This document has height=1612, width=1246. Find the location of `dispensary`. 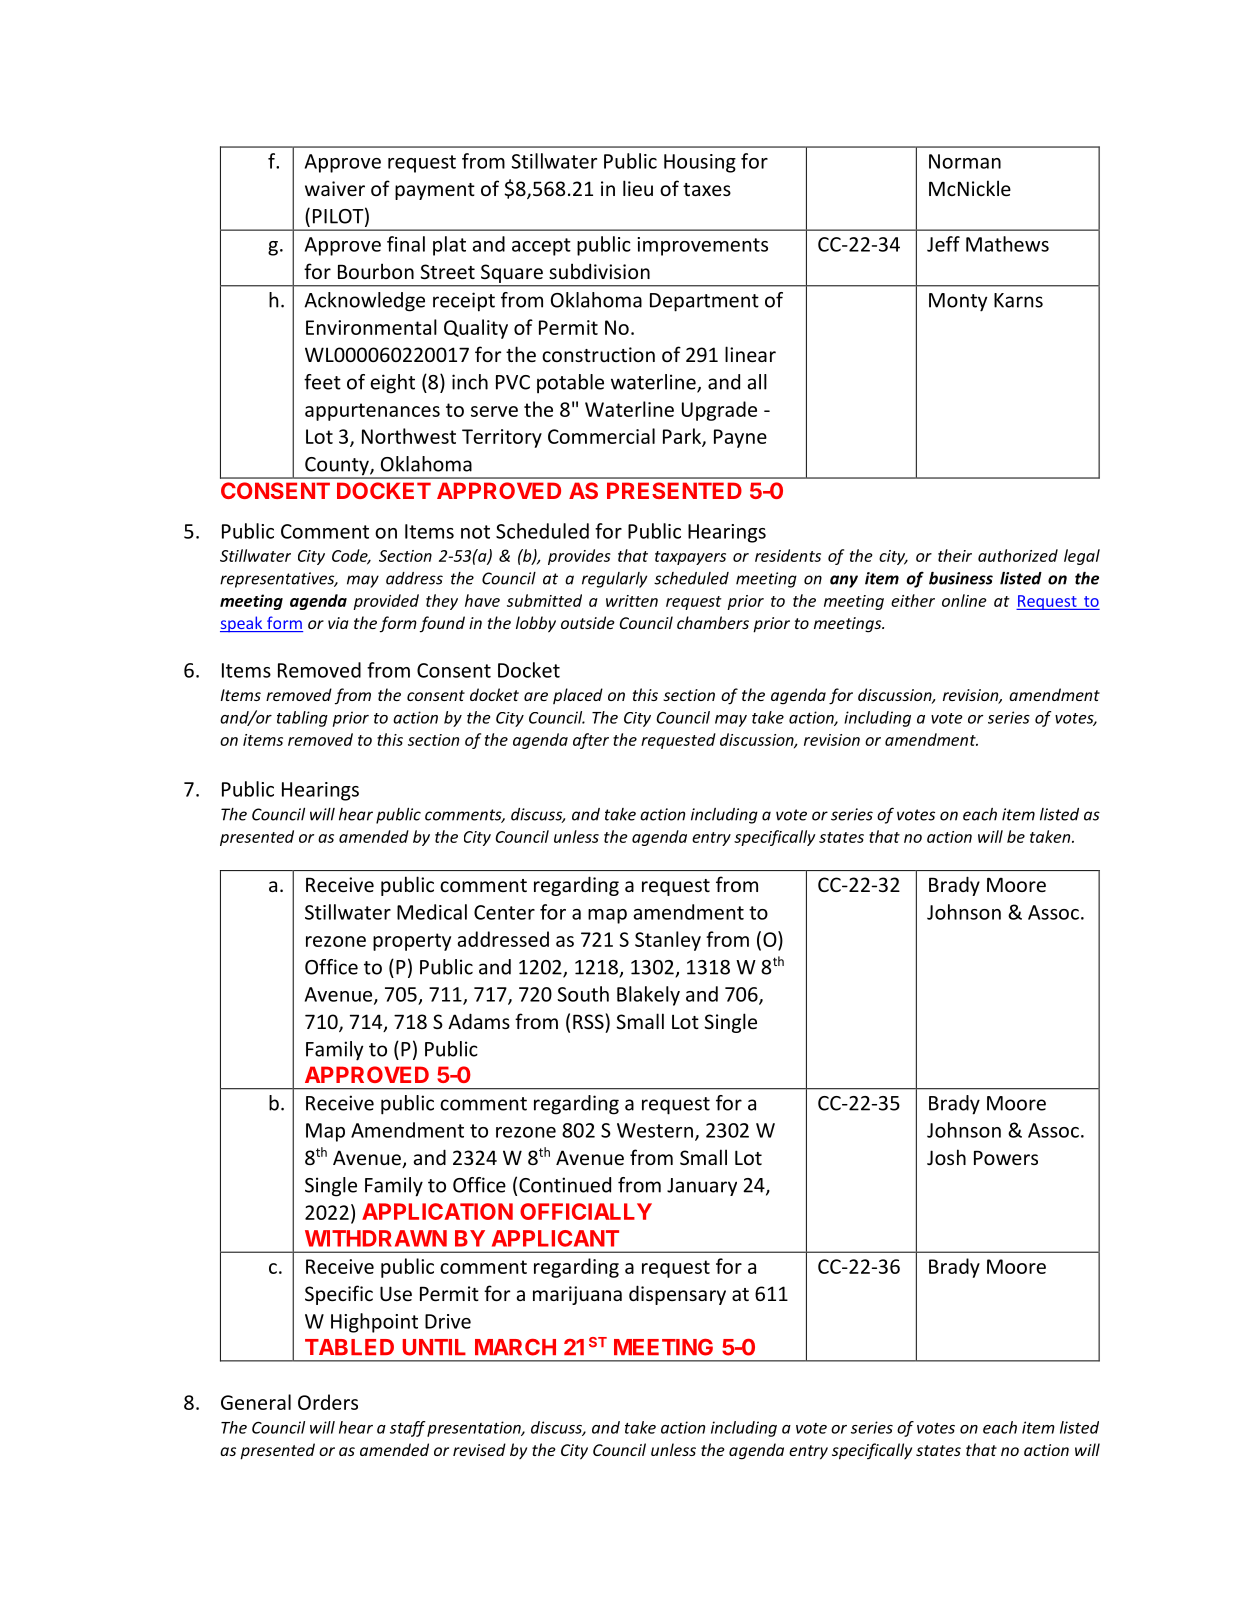

dispensary is located at coordinates (677, 1295).
